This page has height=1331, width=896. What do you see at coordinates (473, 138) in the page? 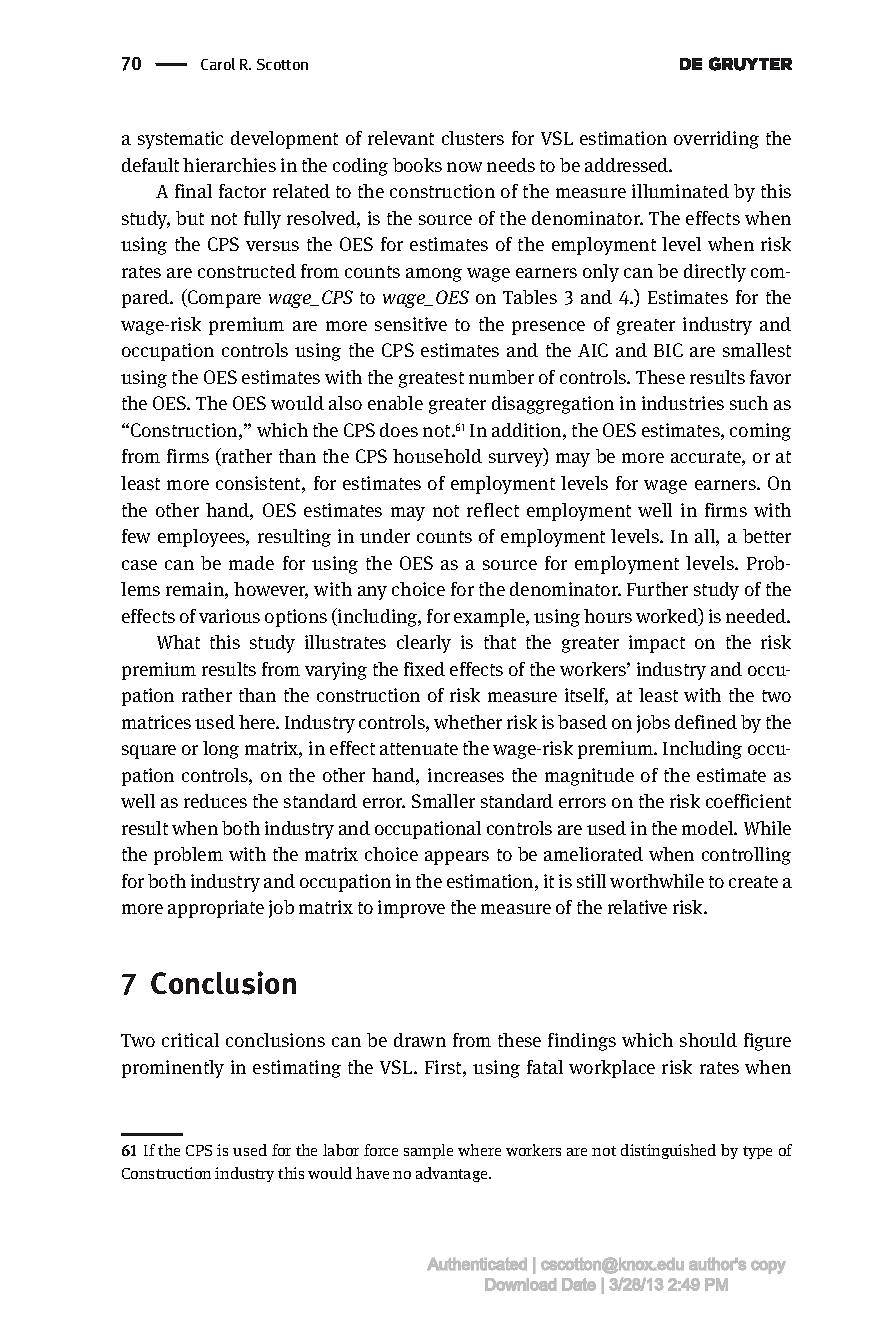
I see `clusters` at bounding box center [473, 138].
